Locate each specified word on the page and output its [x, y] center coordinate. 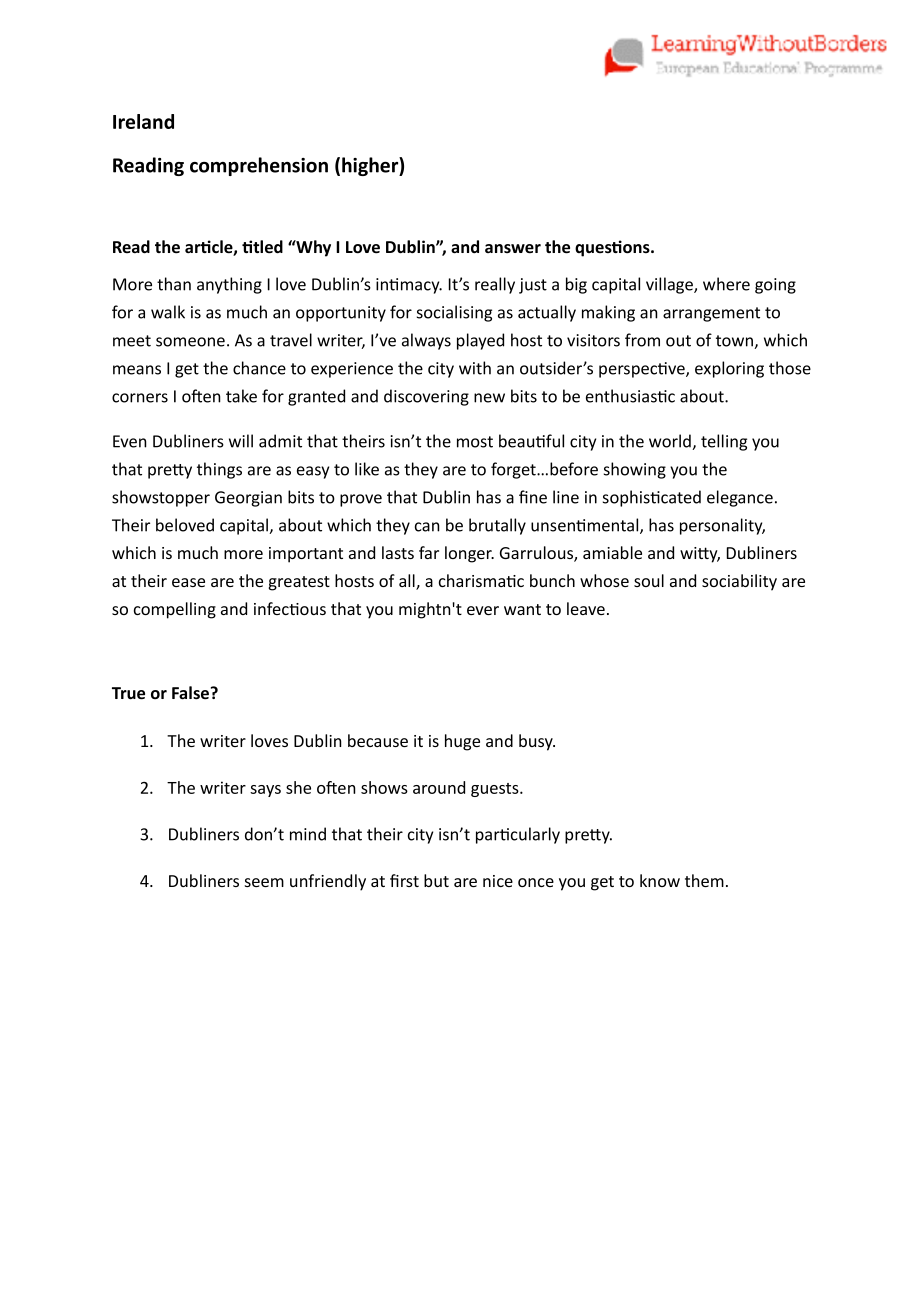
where [726, 284]
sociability [739, 582]
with [475, 368]
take [241, 396]
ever [483, 610]
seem [264, 882]
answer [513, 249]
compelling [175, 610]
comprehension [259, 166]
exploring [729, 369]
